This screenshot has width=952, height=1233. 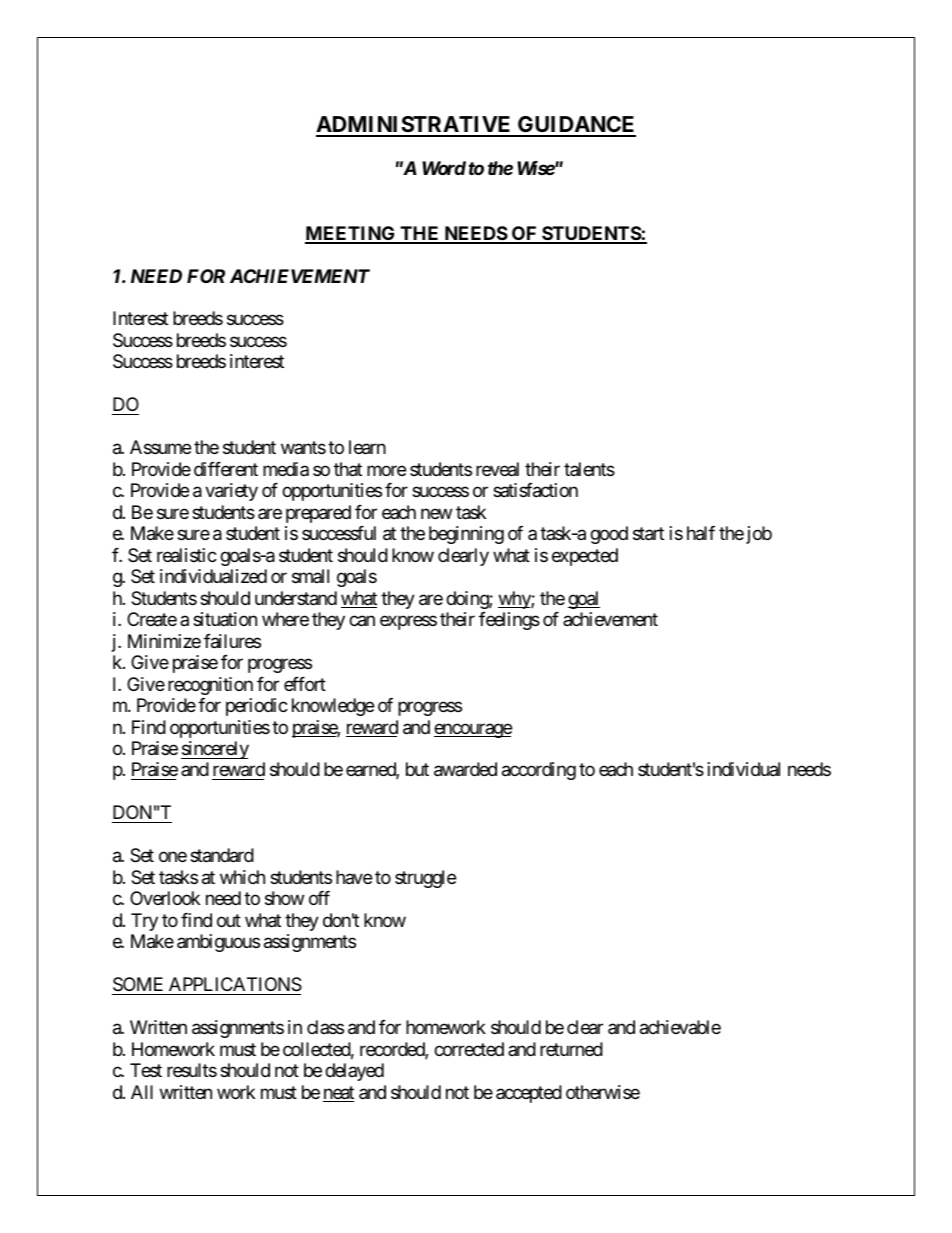 I want to click on feelings, so click(x=509, y=621).
